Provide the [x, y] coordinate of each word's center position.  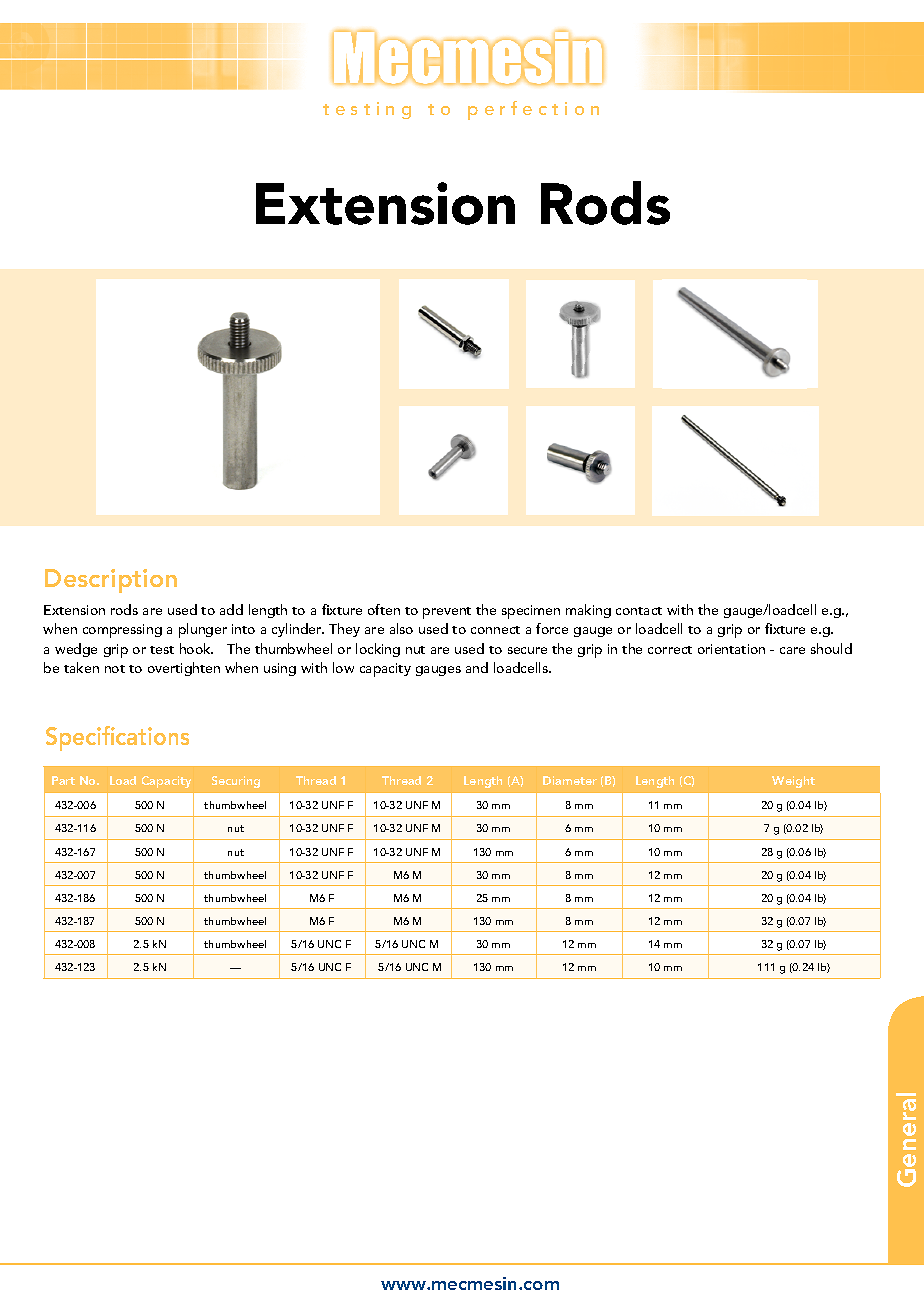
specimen [531, 612]
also [401, 628]
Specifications [117, 738]
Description [111, 581]
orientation [731, 649]
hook [196, 648]
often [384, 609]
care [792, 650]
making [588, 611]
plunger [203, 630]
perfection [533, 110]
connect [495, 630]
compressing [122, 631]
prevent [447, 613]
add [231, 609]
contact [639, 611]
